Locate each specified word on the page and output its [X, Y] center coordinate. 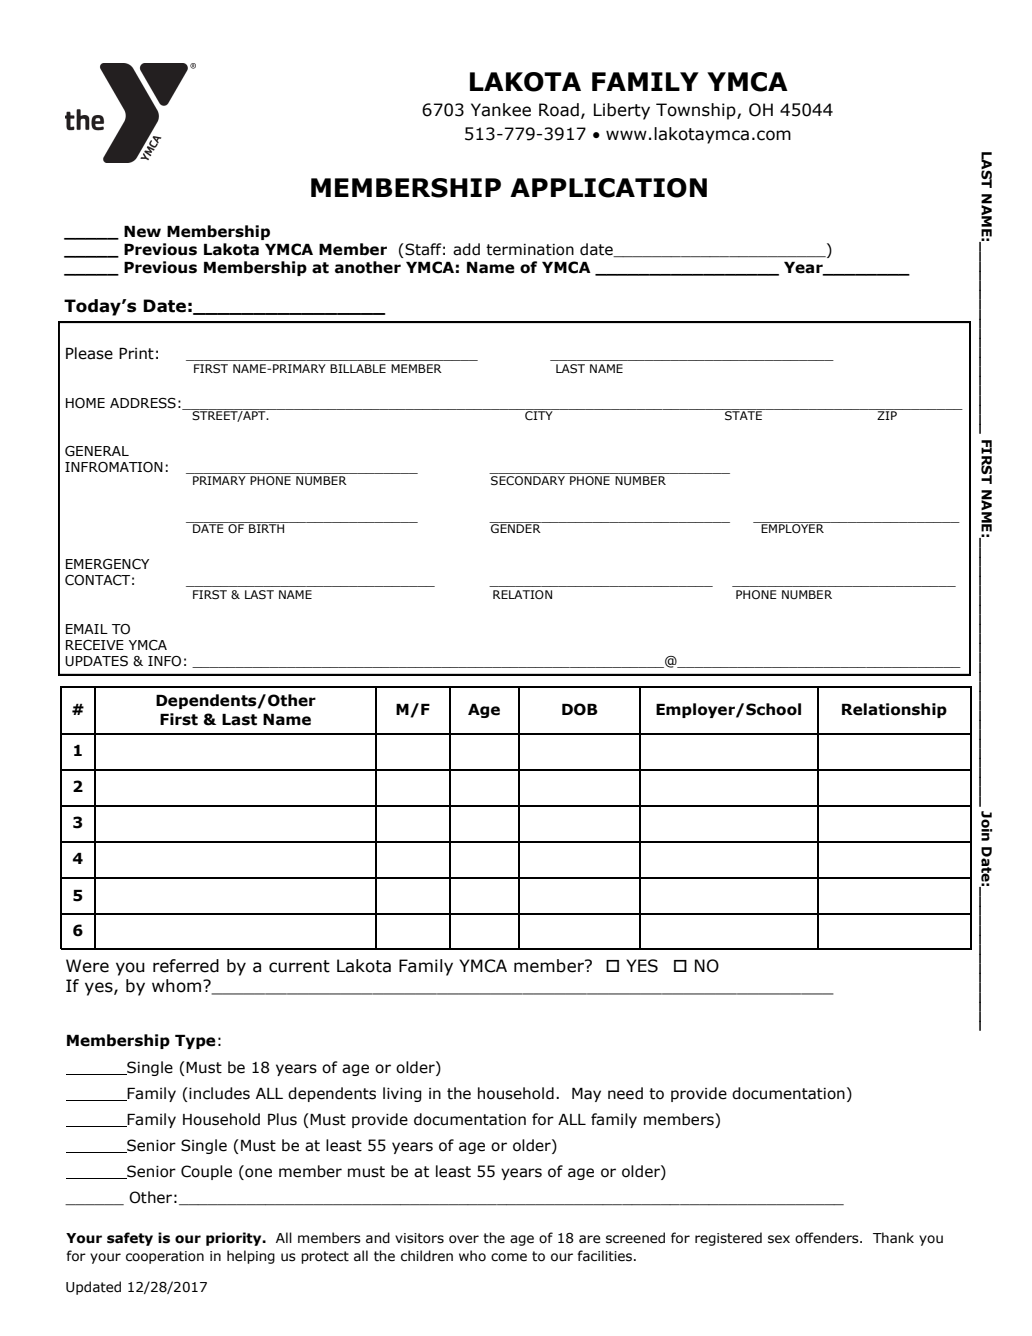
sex [779, 1239]
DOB [580, 709]
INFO [164, 661]
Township [697, 111]
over [464, 1239]
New [142, 232]
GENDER [516, 527]
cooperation [165, 1257]
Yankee [501, 110]
